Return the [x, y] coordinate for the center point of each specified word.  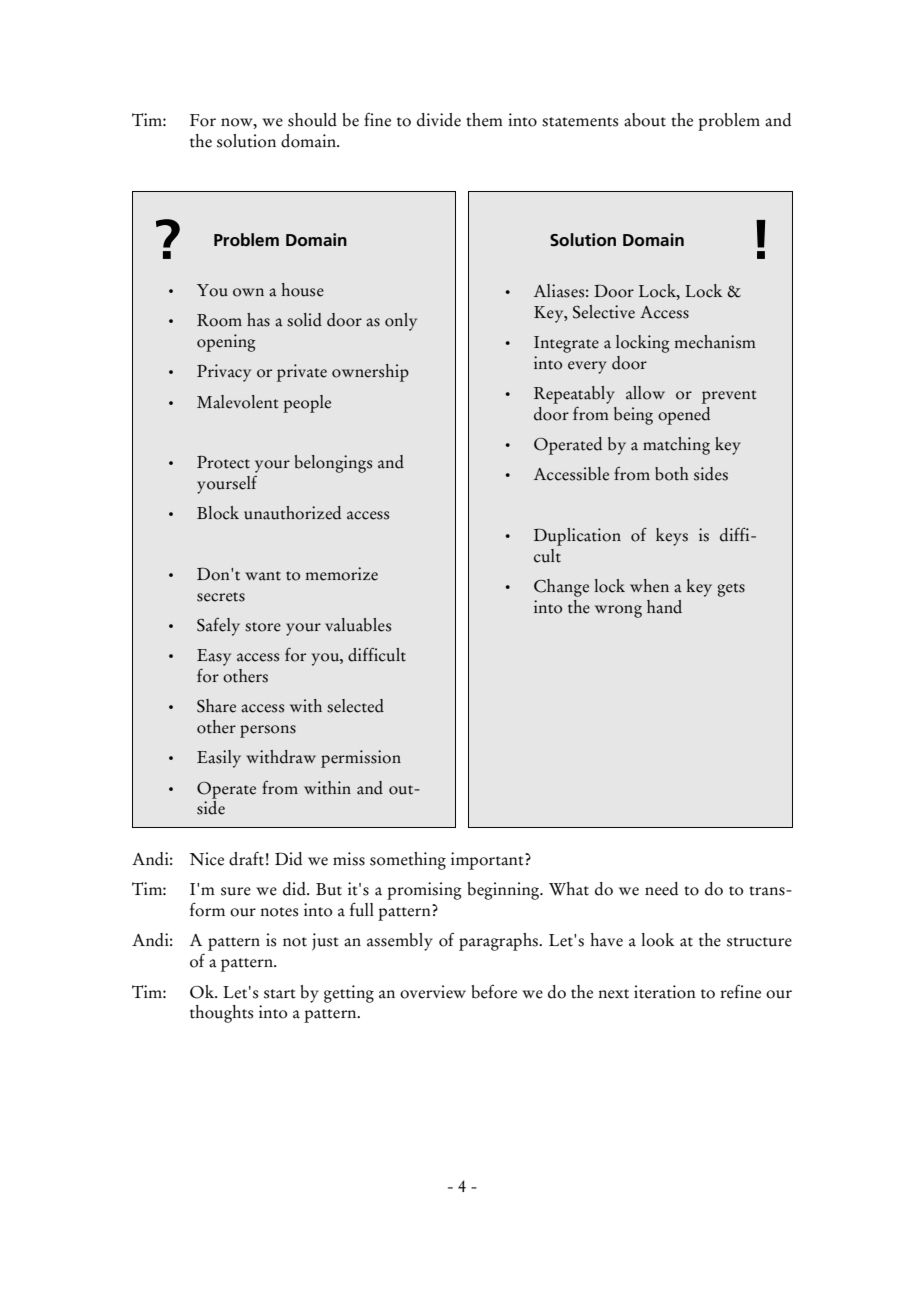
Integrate [566, 344]
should [312, 120]
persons [268, 731]
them [484, 120]
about [645, 120]
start [279, 994]
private [302, 373]
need [661, 889]
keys [672, 537]
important [488, 861]
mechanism [715, 342]
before [494, 991]
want [263, 576]
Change [561, 588]
